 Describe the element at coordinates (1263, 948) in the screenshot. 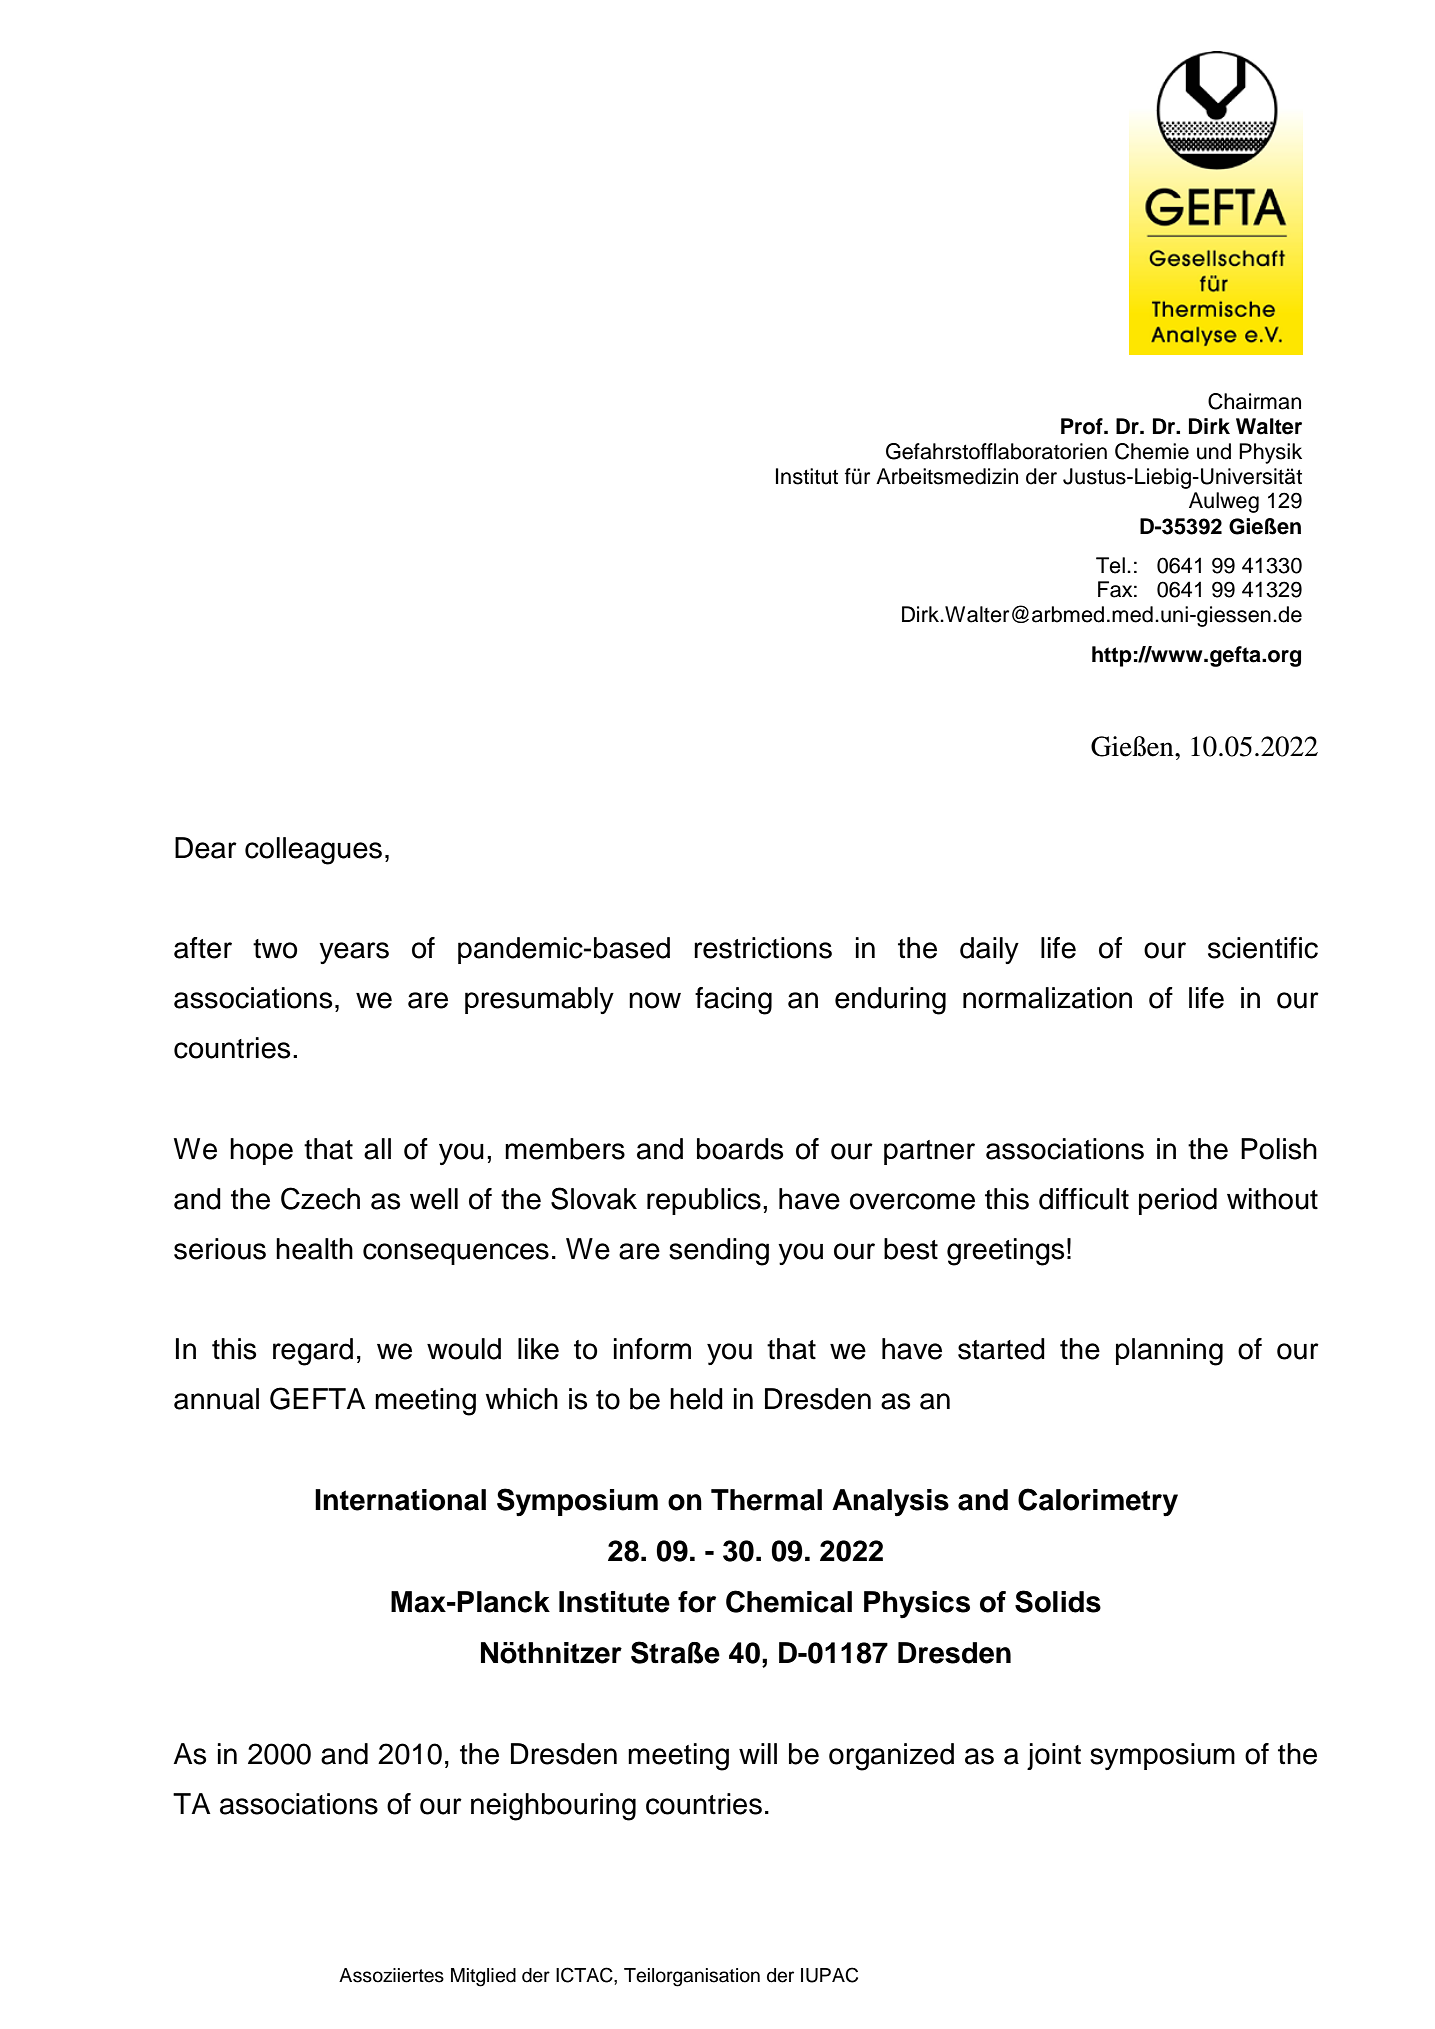

I see `scientific` at that location.
